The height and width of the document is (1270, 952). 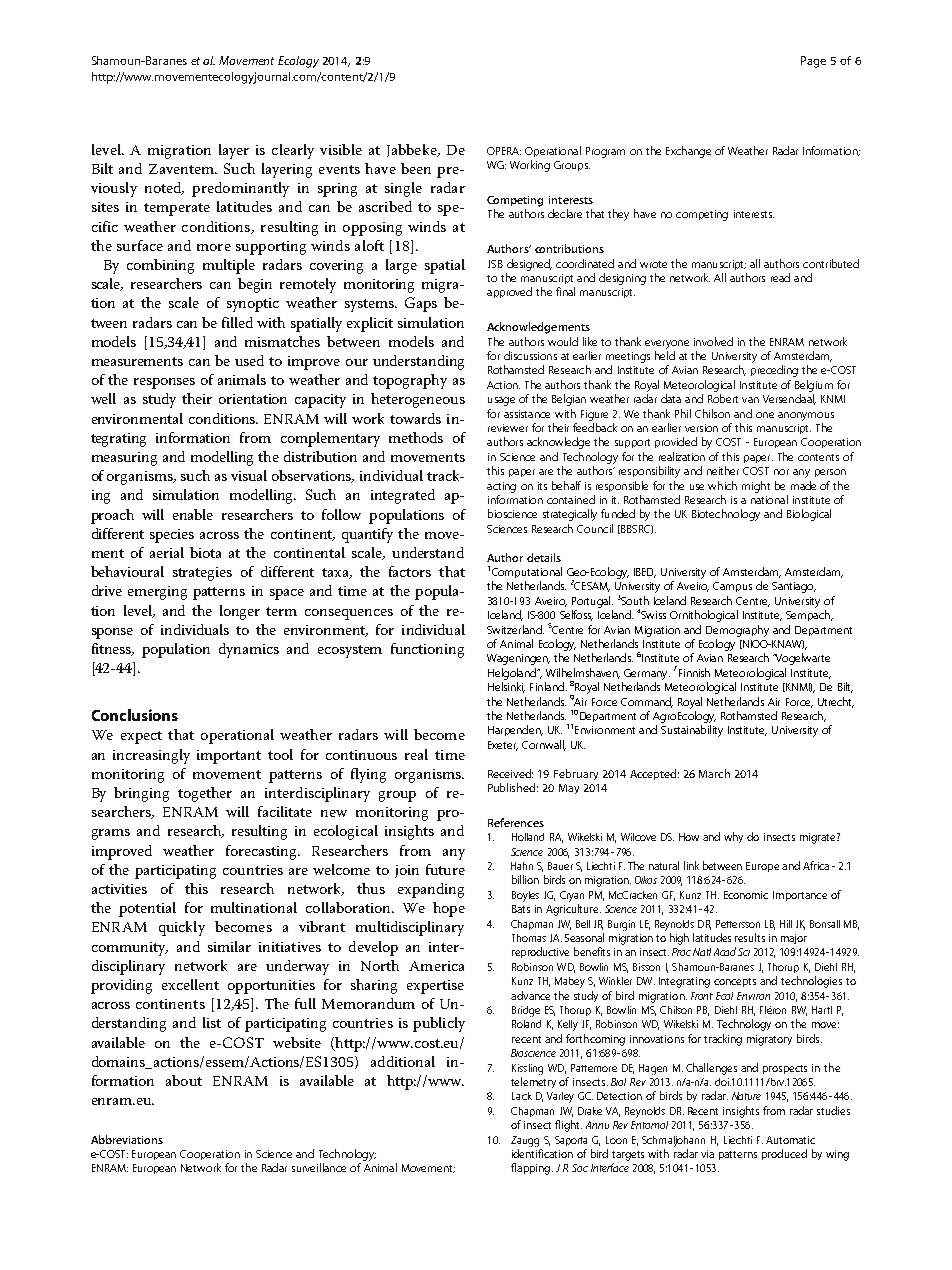 What do you see at coordinates (293, 151) in the document?
I see `clearly` at bounding box center [293, 151].
